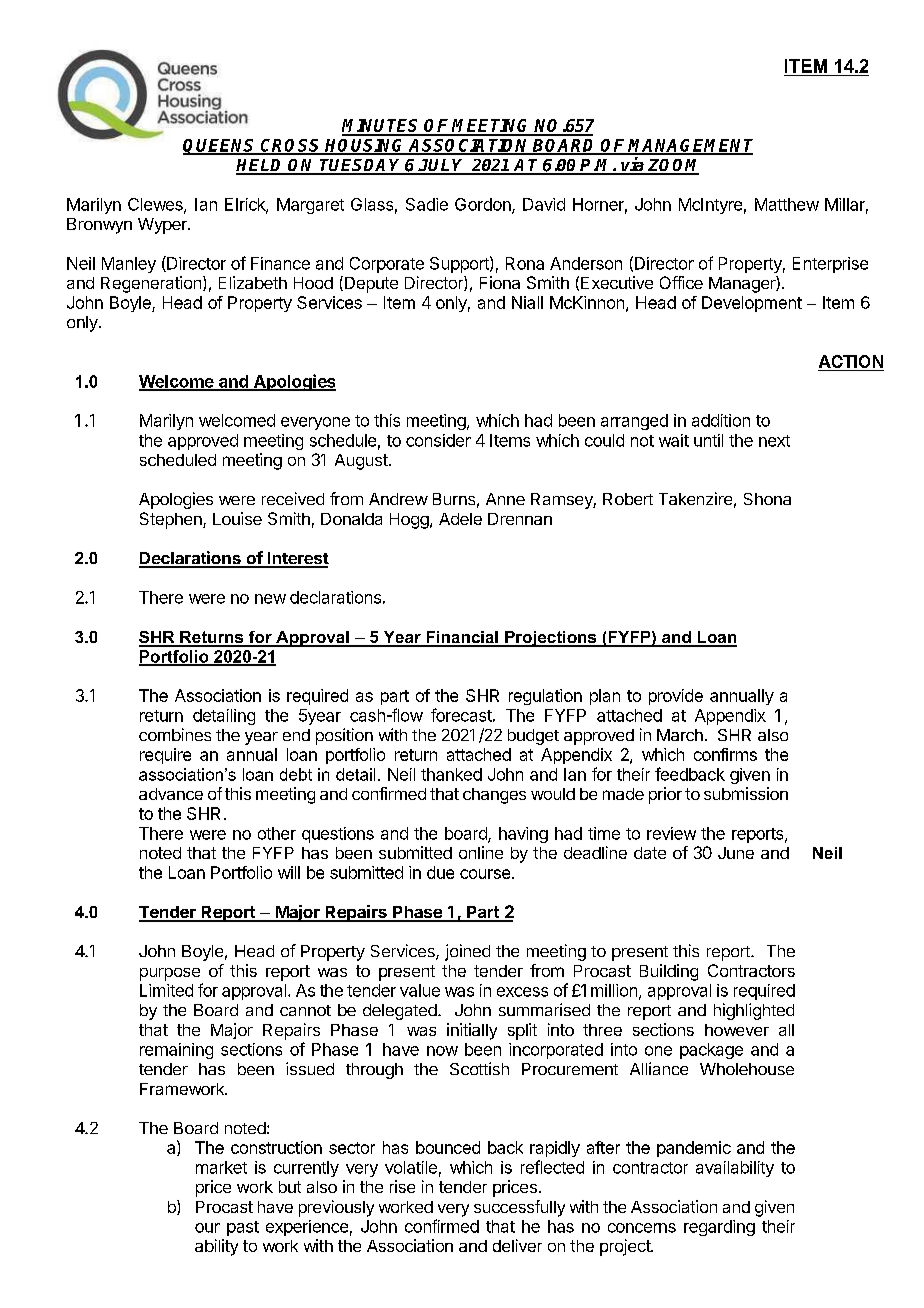  What do you see at coordinates (484, 205) in the document?
I see `Gordon` at bounding box center [484, 205].
